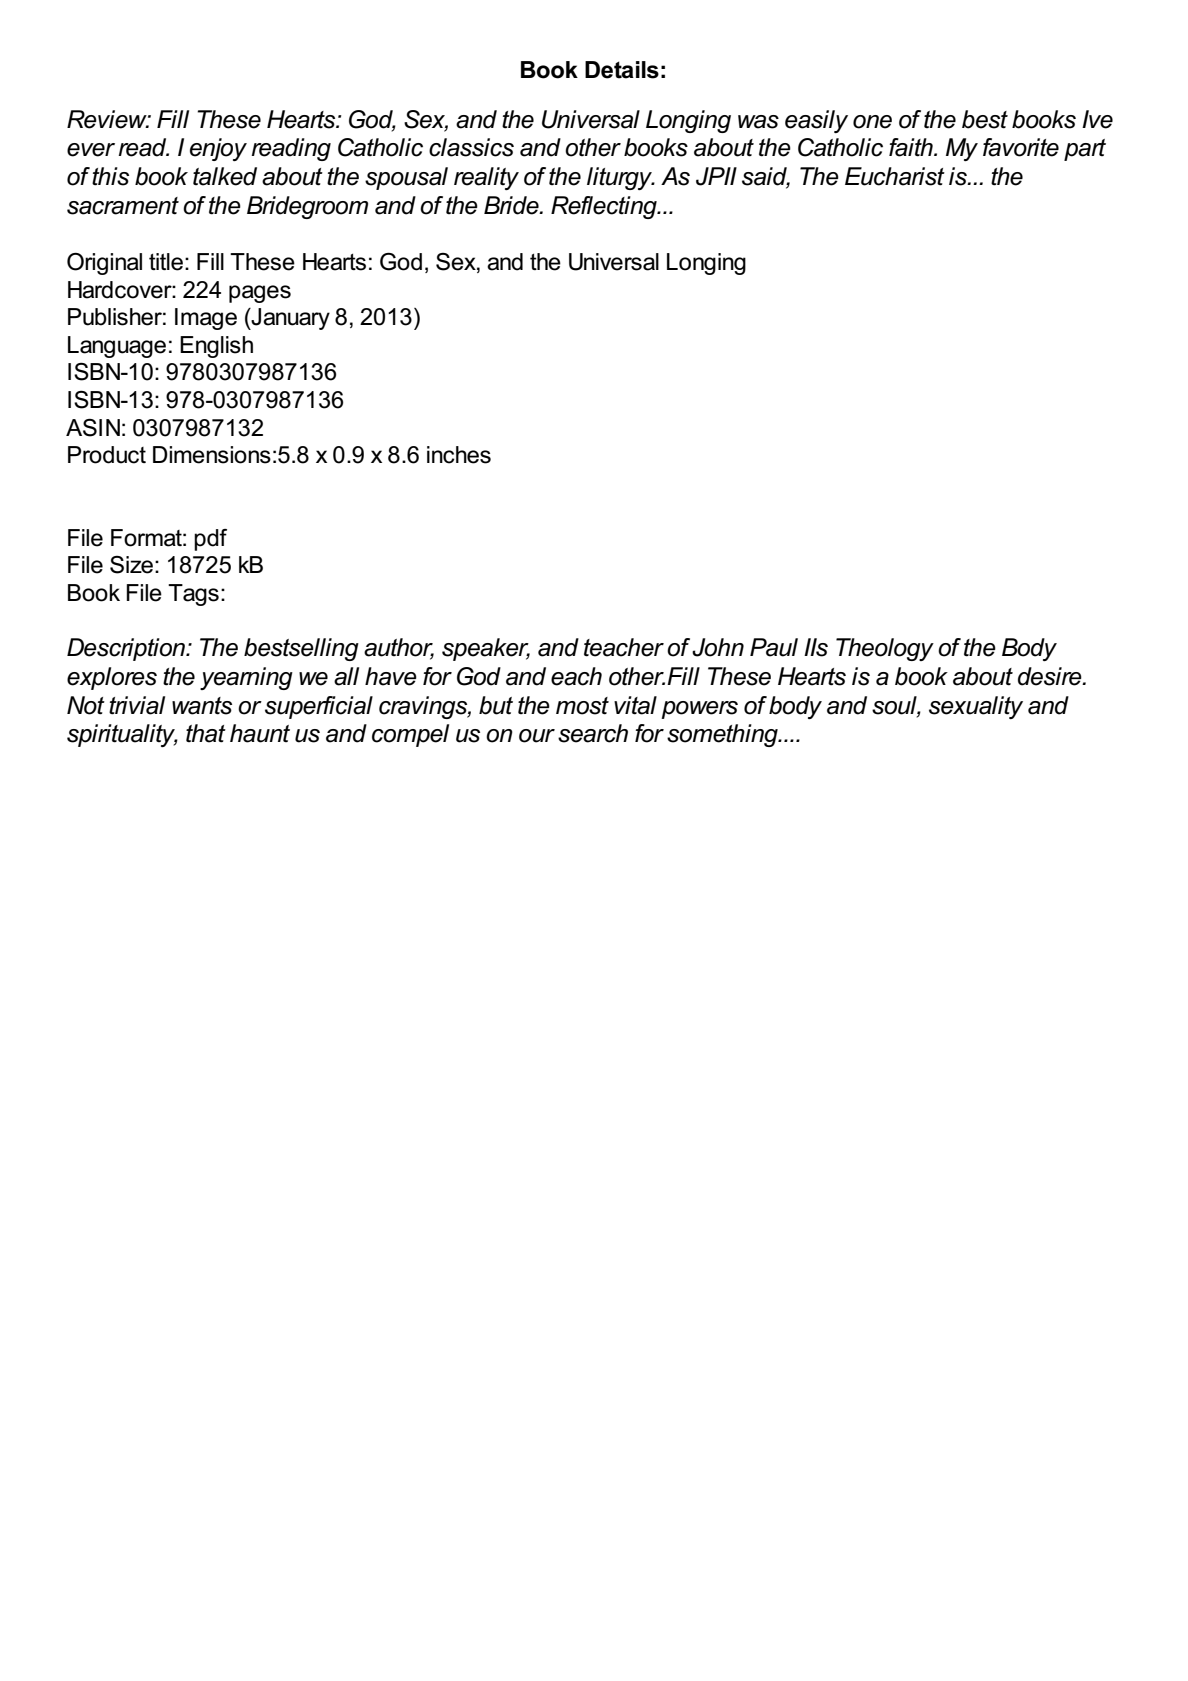 This page has width=1188, height=1681. I want to click on Theology, so click(885, 649).
